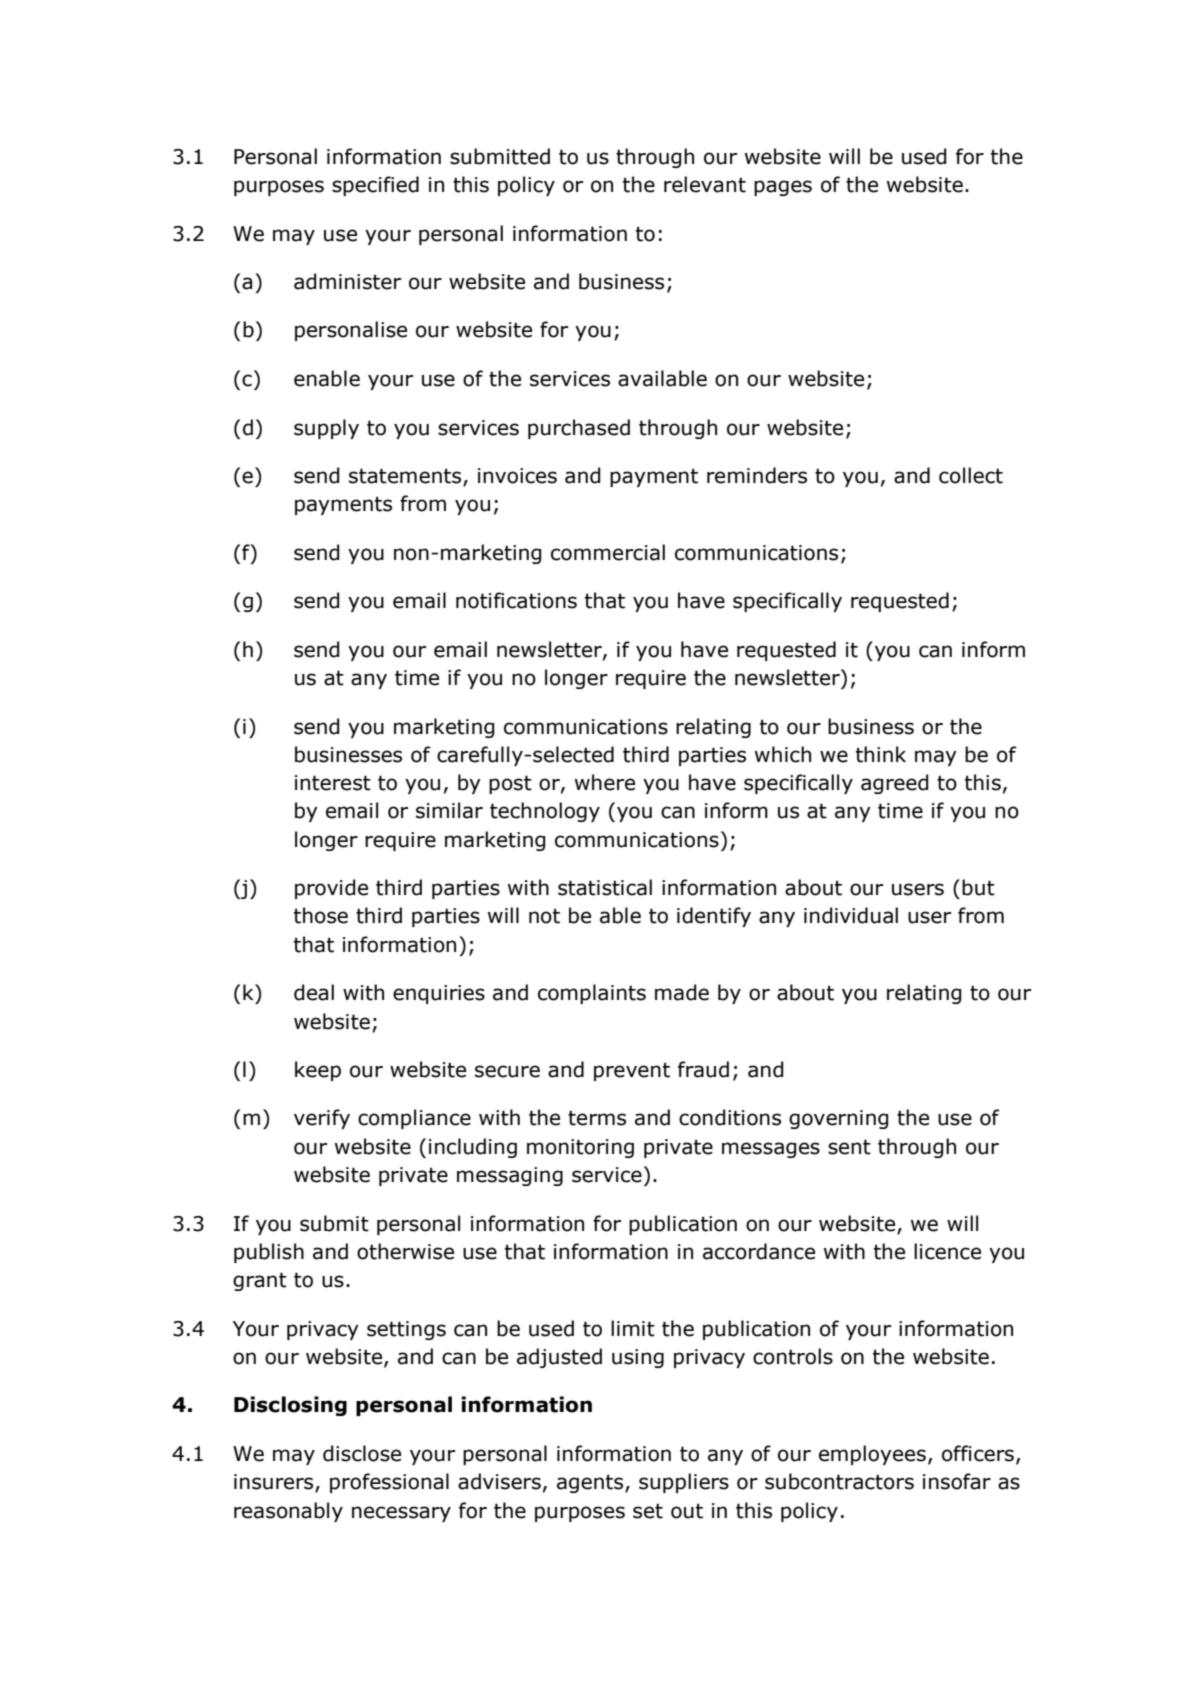 The width and height of the screenshot is (1204, 1703). Describe the element at coordinates (375, 186) in the screenshot. I see `specified` at that location.
